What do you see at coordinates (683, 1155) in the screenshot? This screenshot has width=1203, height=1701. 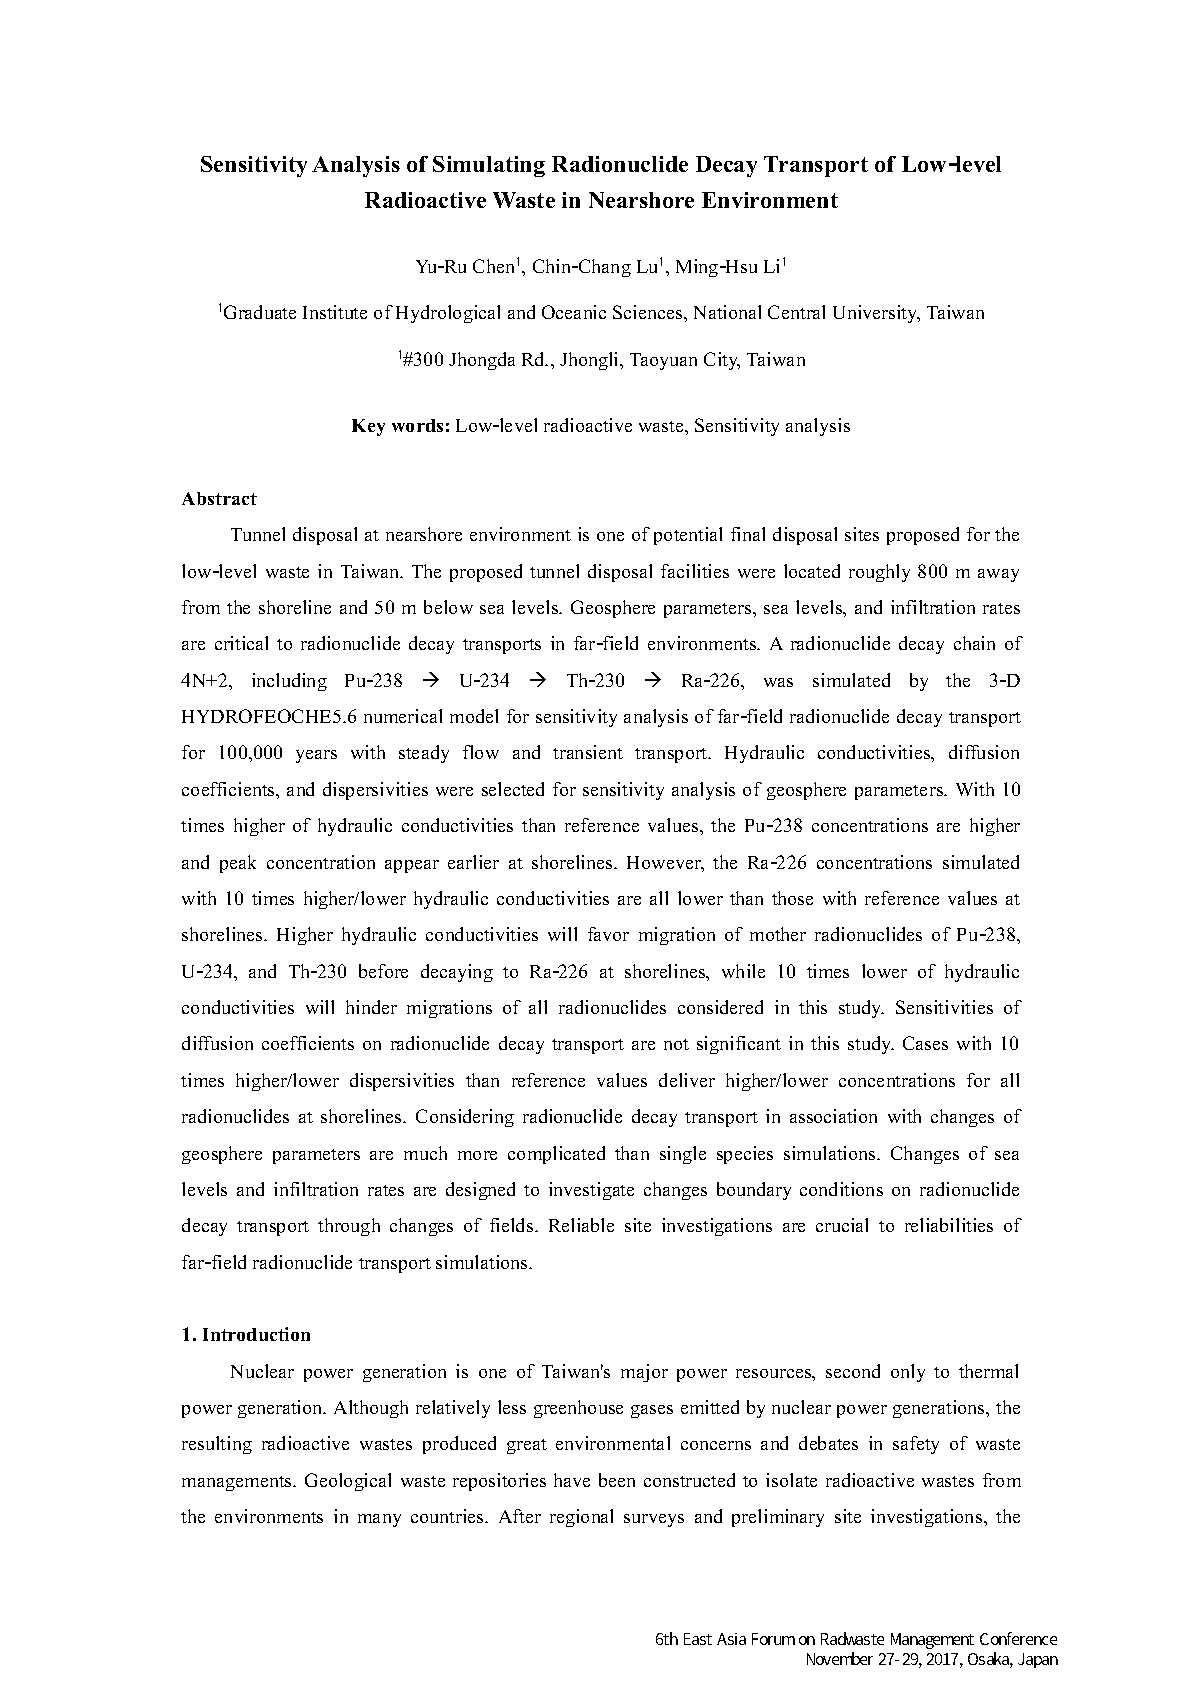 I see `single` at bounding box center [683, 1155].
